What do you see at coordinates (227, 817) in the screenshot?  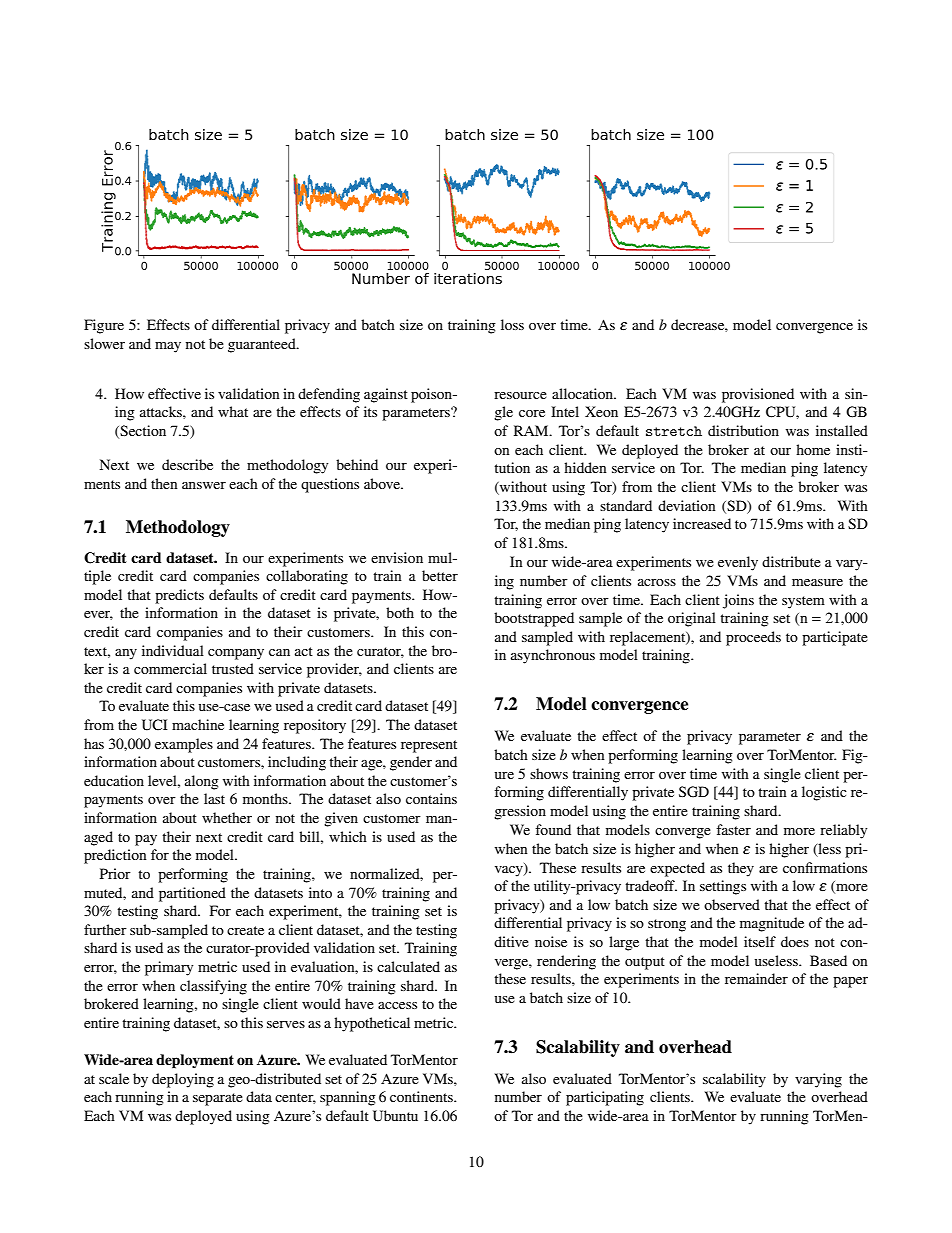 I see `whether` at bounding box center [227, 817].
